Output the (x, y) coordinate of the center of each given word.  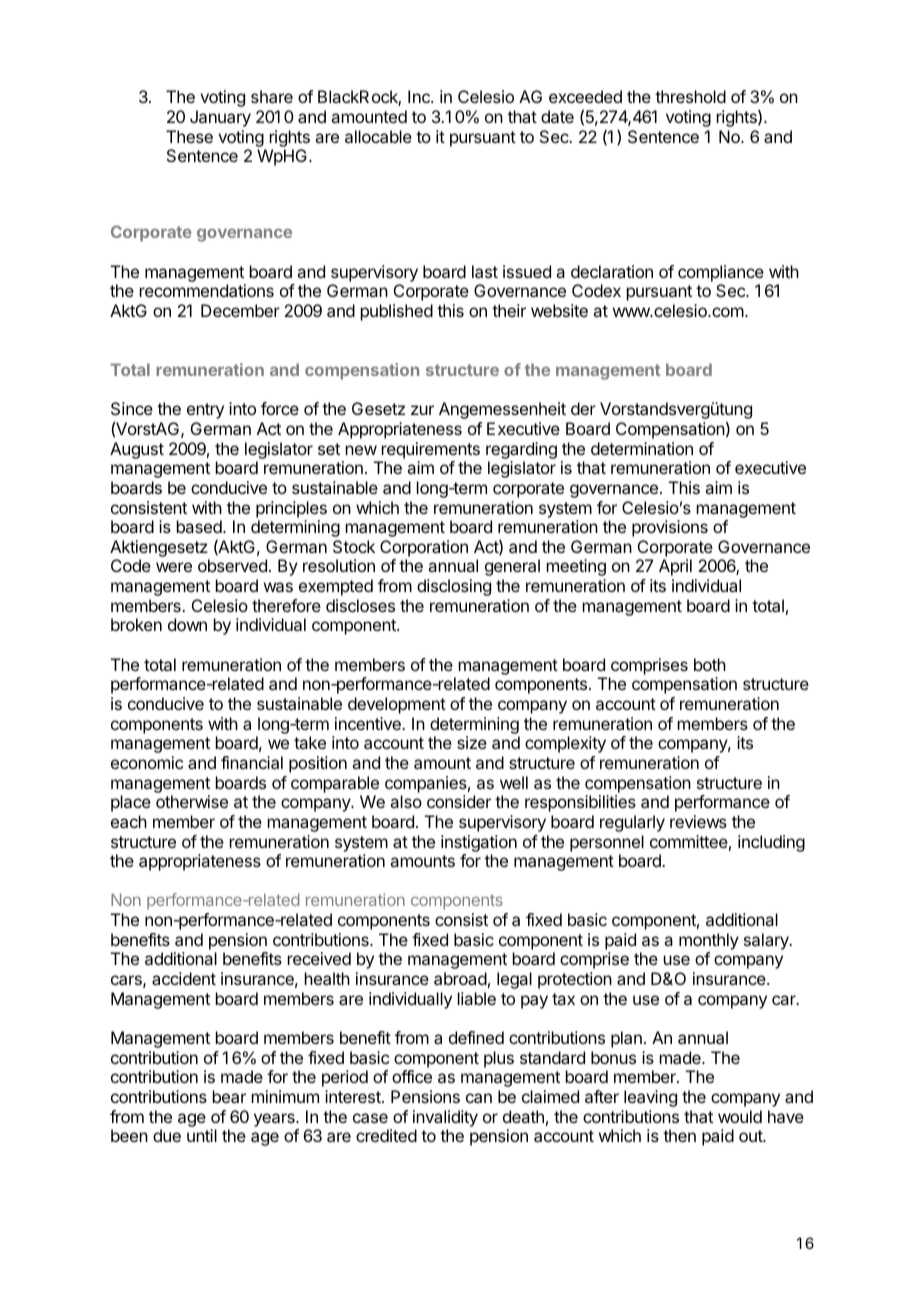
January (220, 118)
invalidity (445, 1118)
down (187, 624)
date (557, 116)
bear (229, 1096)
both (710, 664)
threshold (690, 96)
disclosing (454, 587)
